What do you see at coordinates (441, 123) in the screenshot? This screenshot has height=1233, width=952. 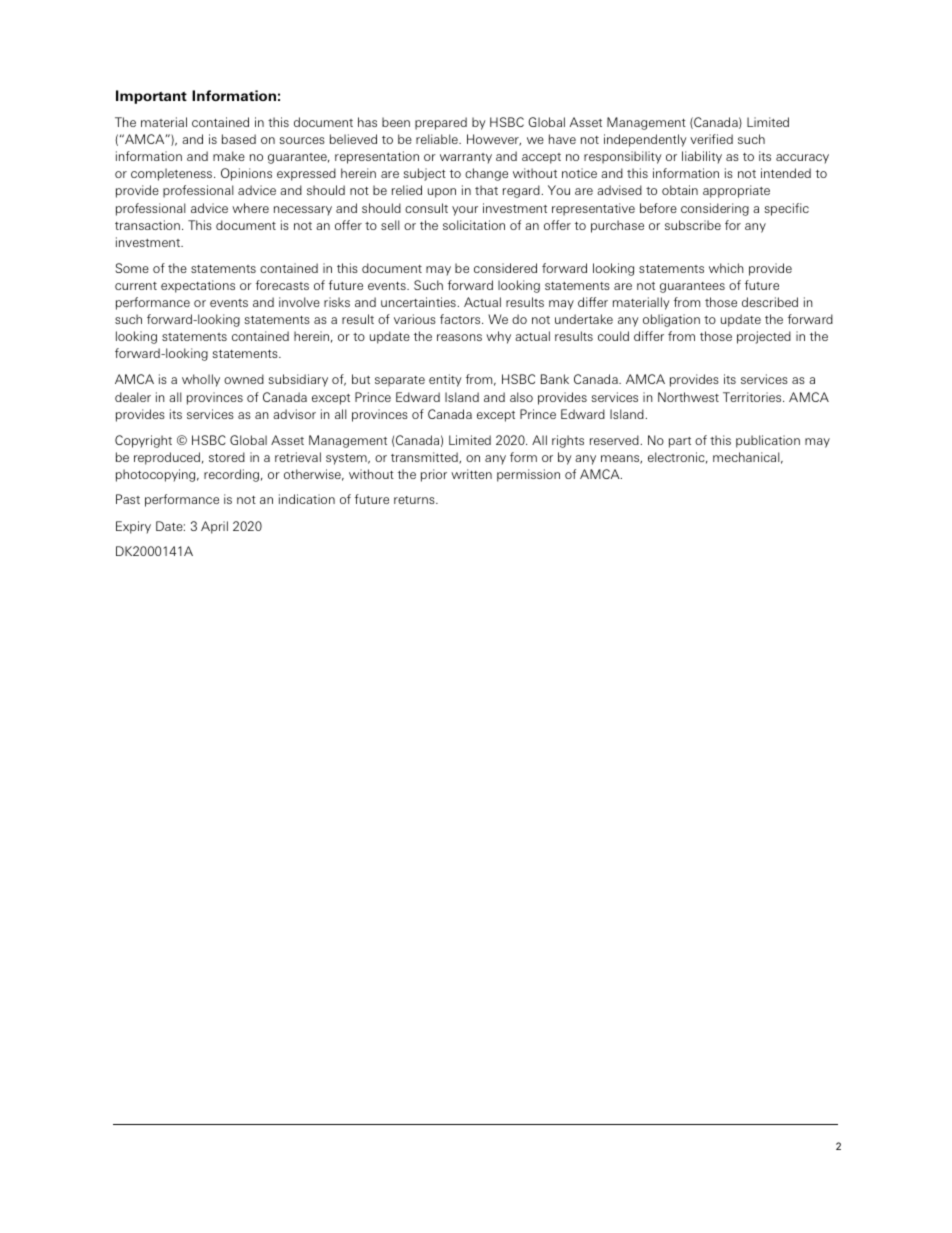 I see `prepared` at bounding box center [441, 123].
